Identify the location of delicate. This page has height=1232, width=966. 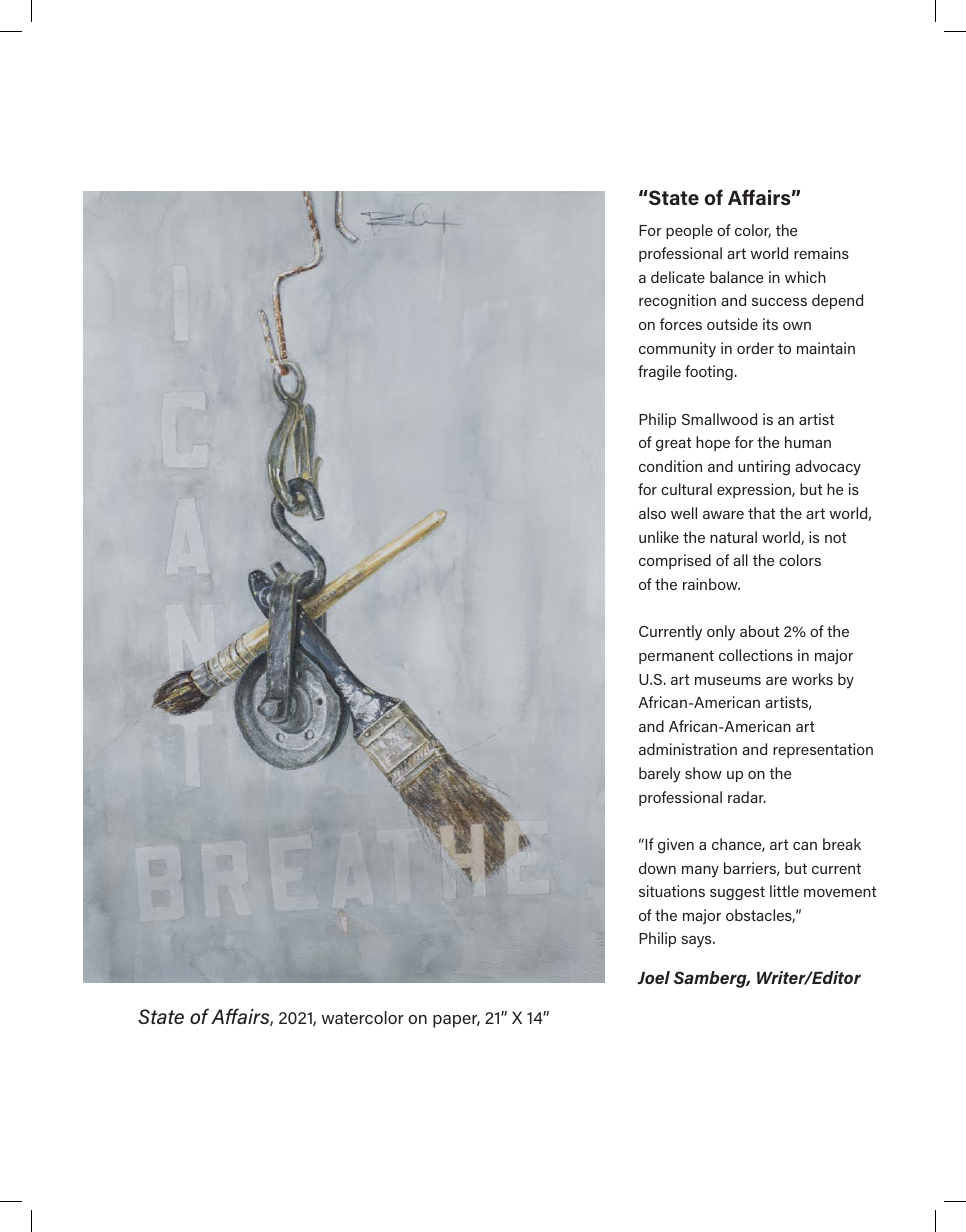
(678, 277).
